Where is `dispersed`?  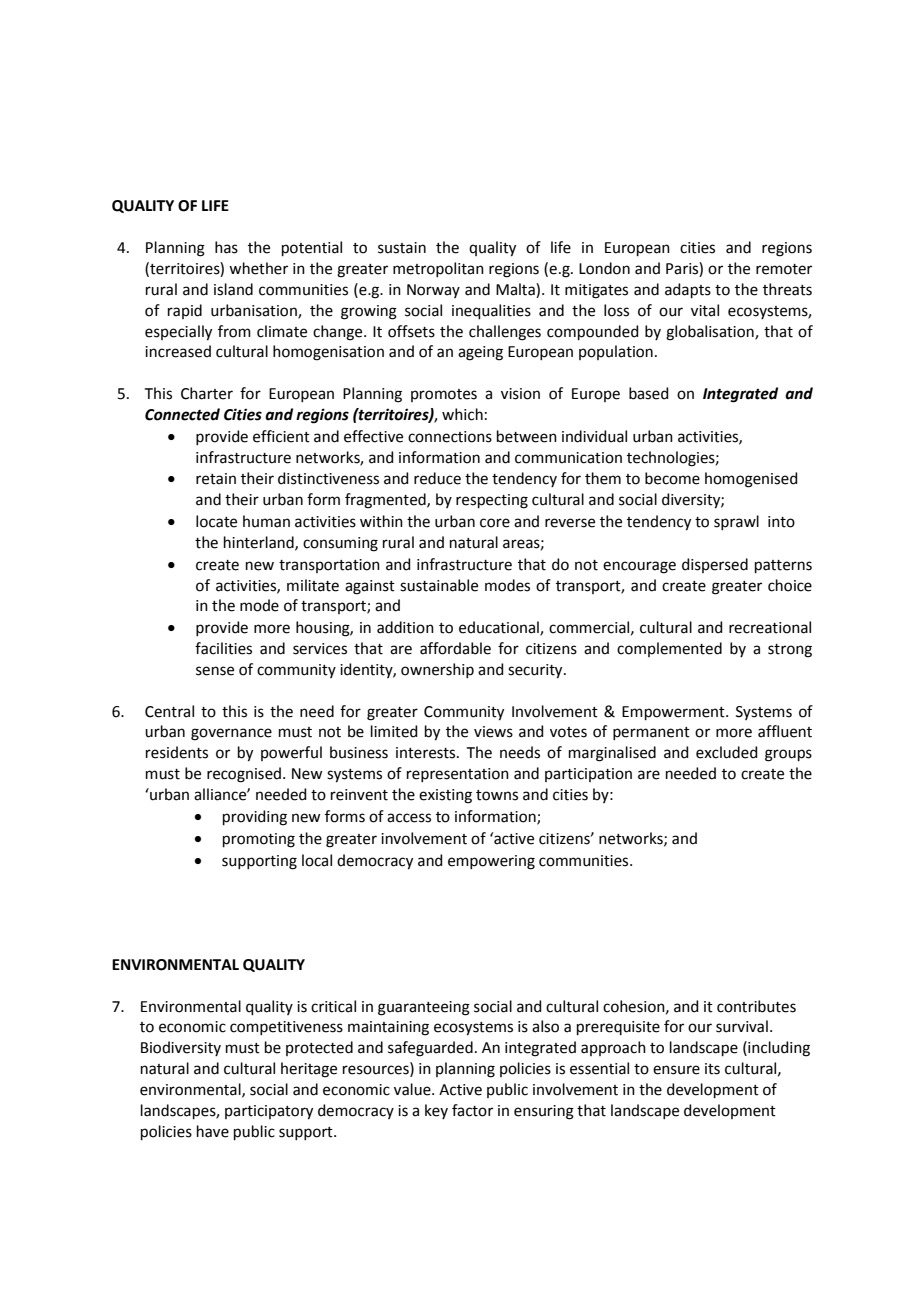 dispersed is located at coordinates (715, 565).
